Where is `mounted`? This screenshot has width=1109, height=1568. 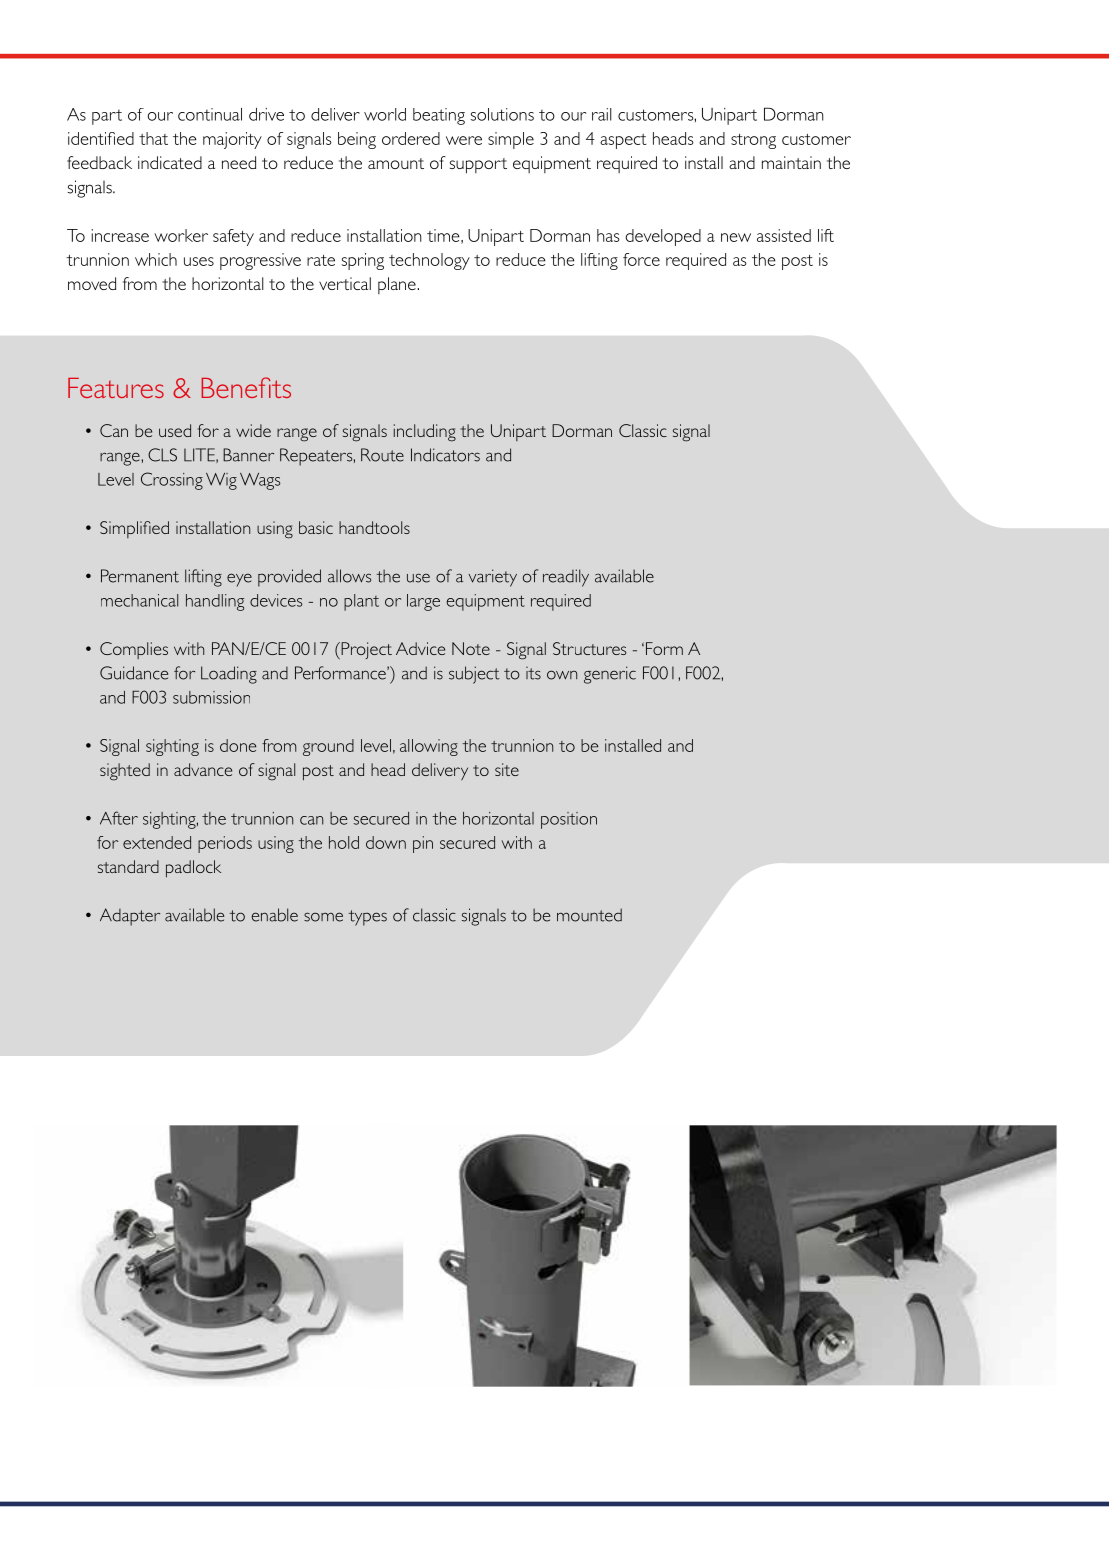 mounted is located at coordinates (589, 915).
